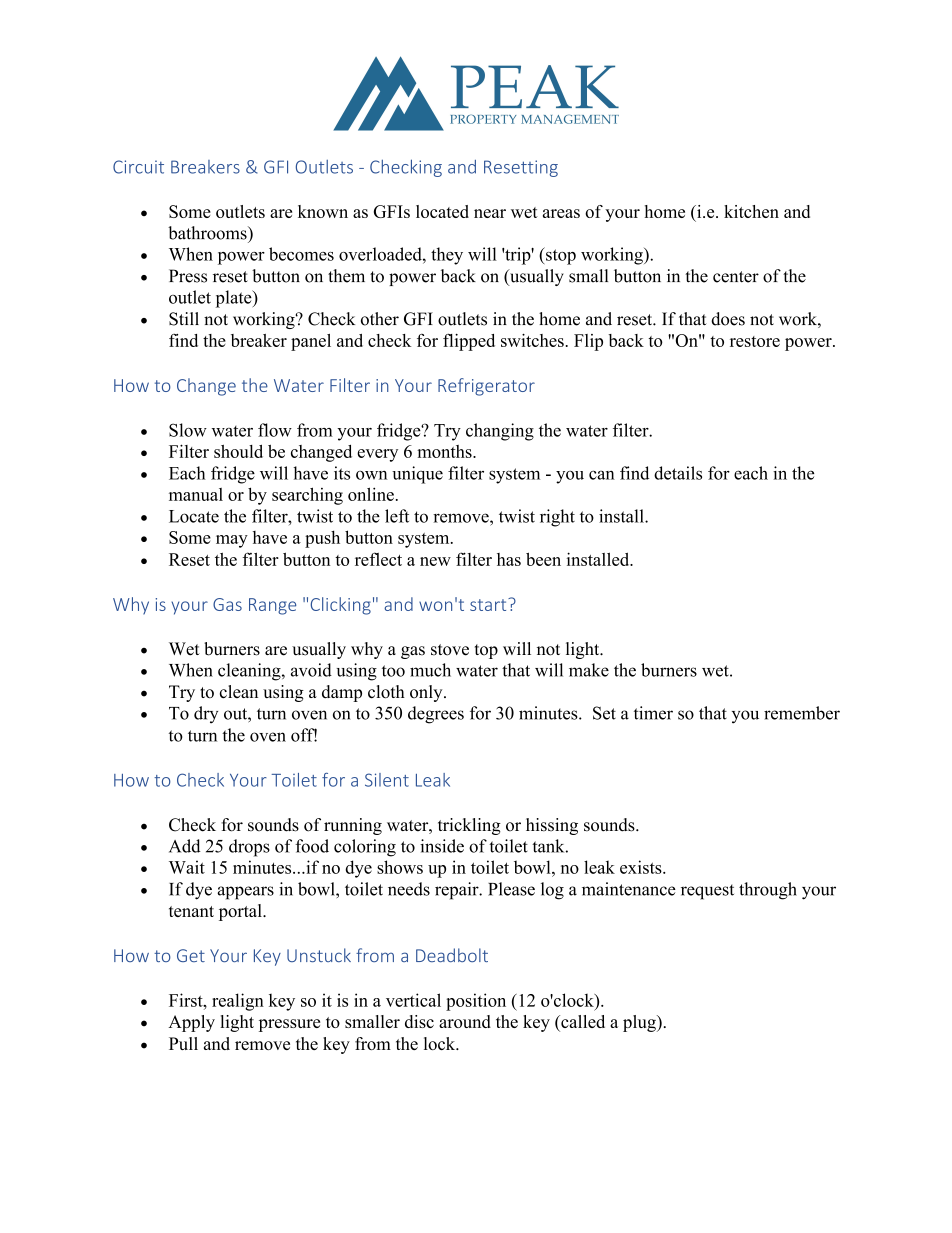 This document has width=952, height=1233. Describe the element at coordinates (465, 1021) in the document. I see `around` at that location.
